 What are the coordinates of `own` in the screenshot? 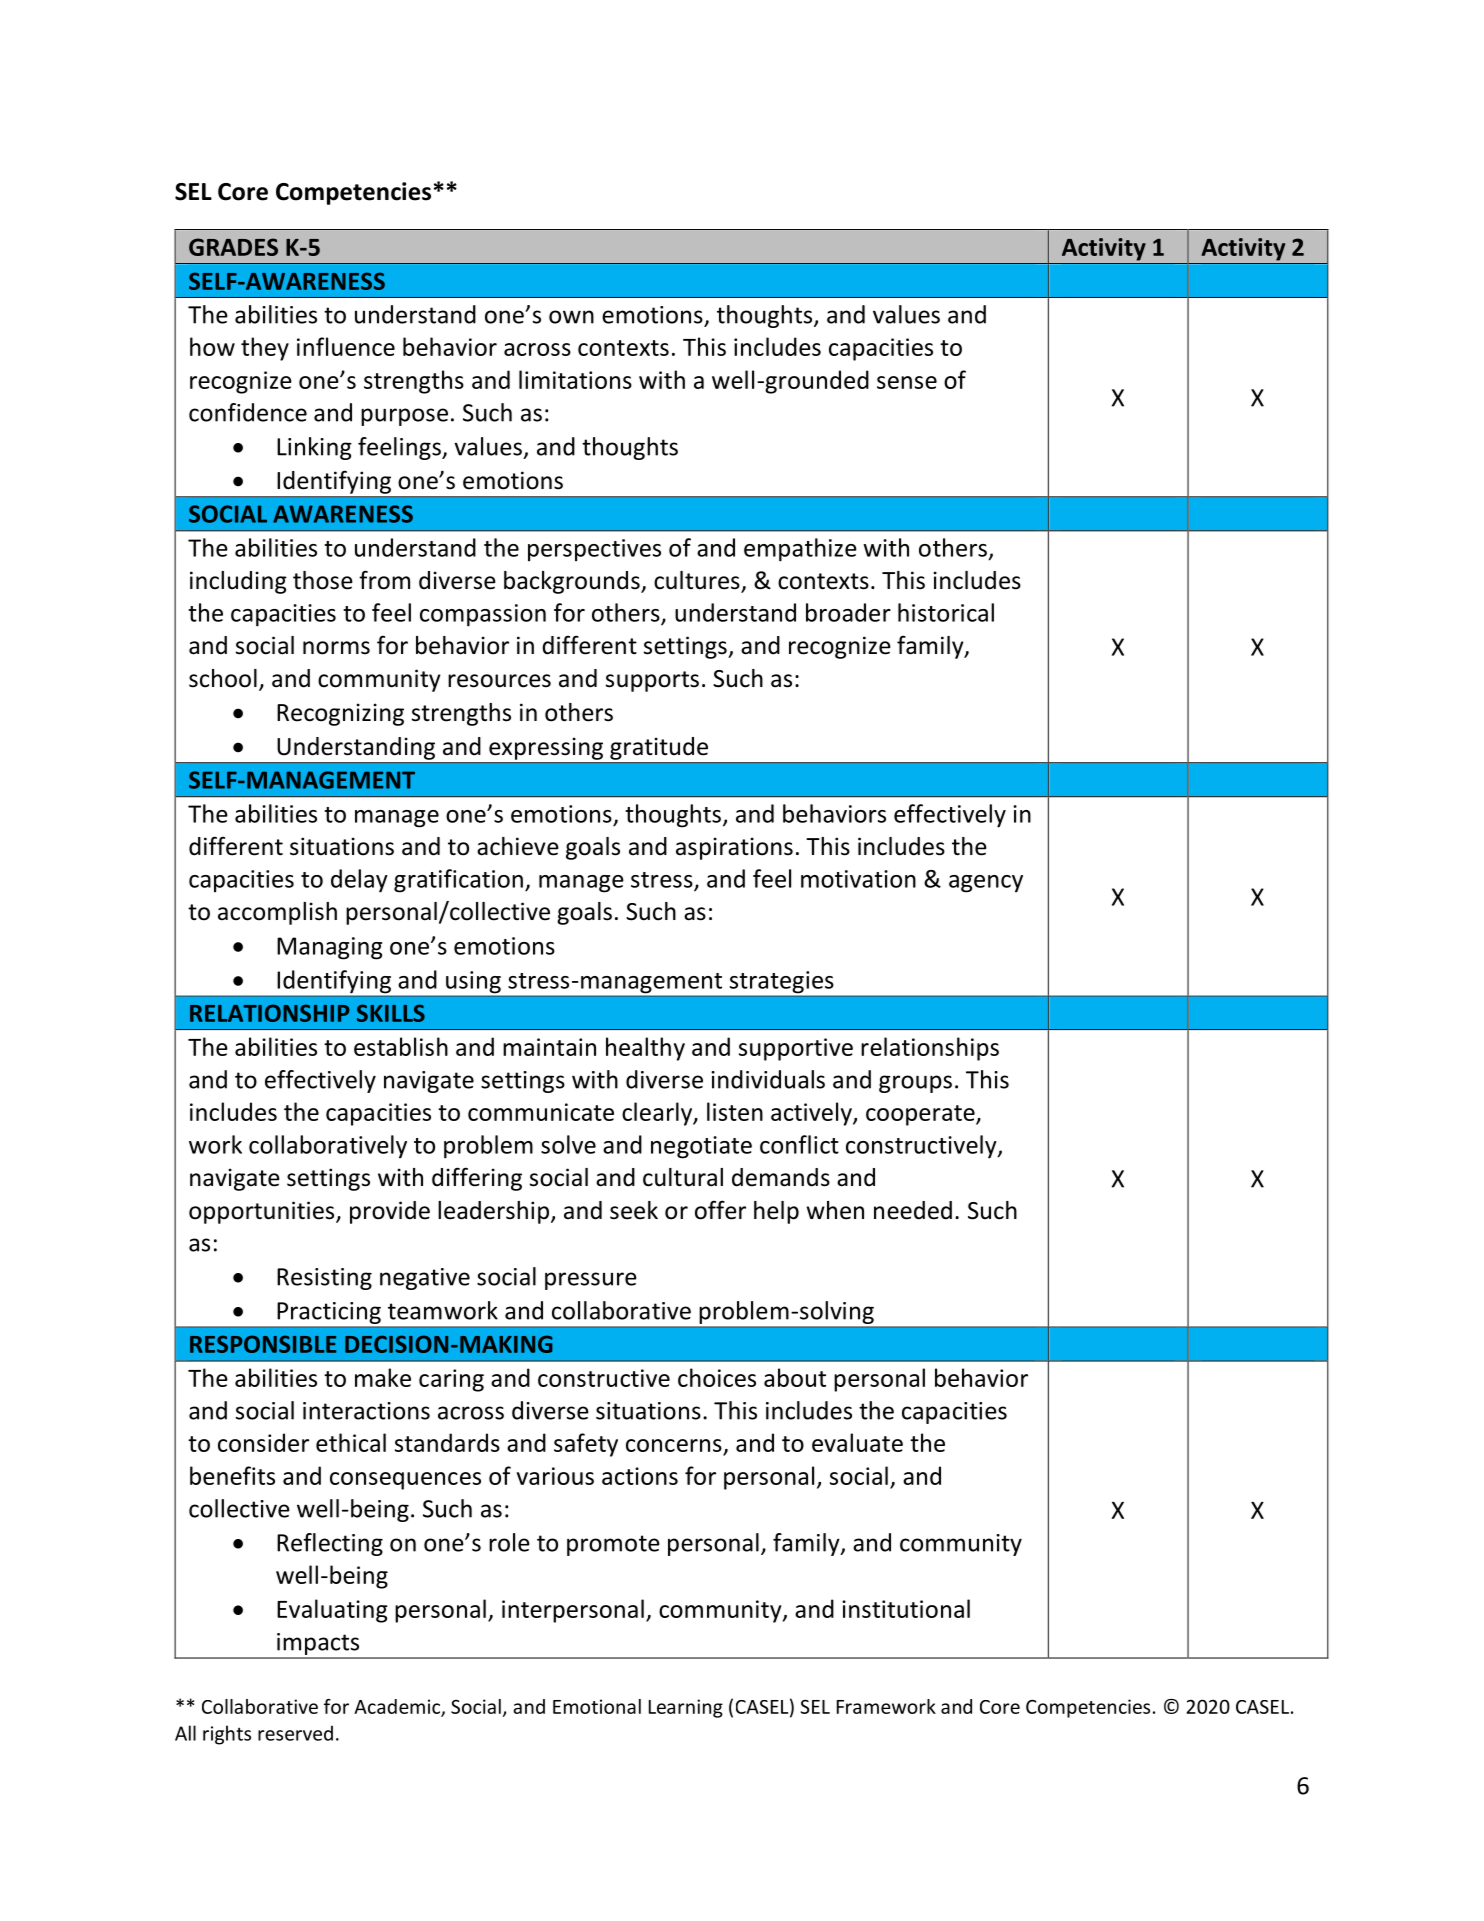 It's located at (571, 317).
